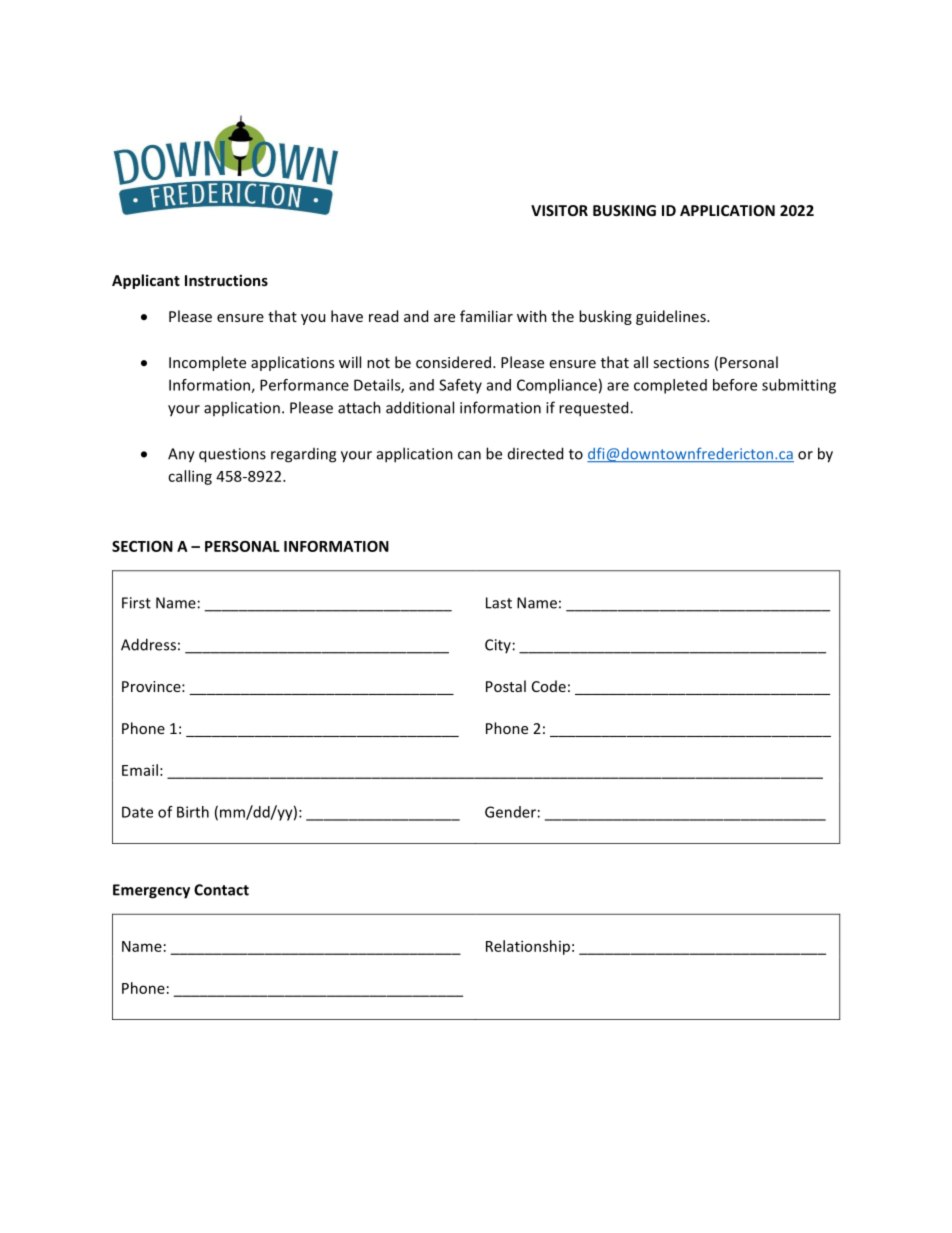  What do you see at coordinates (221, 890) in the screenshot?
I see `Contact` at bounding box center [221, 890].
